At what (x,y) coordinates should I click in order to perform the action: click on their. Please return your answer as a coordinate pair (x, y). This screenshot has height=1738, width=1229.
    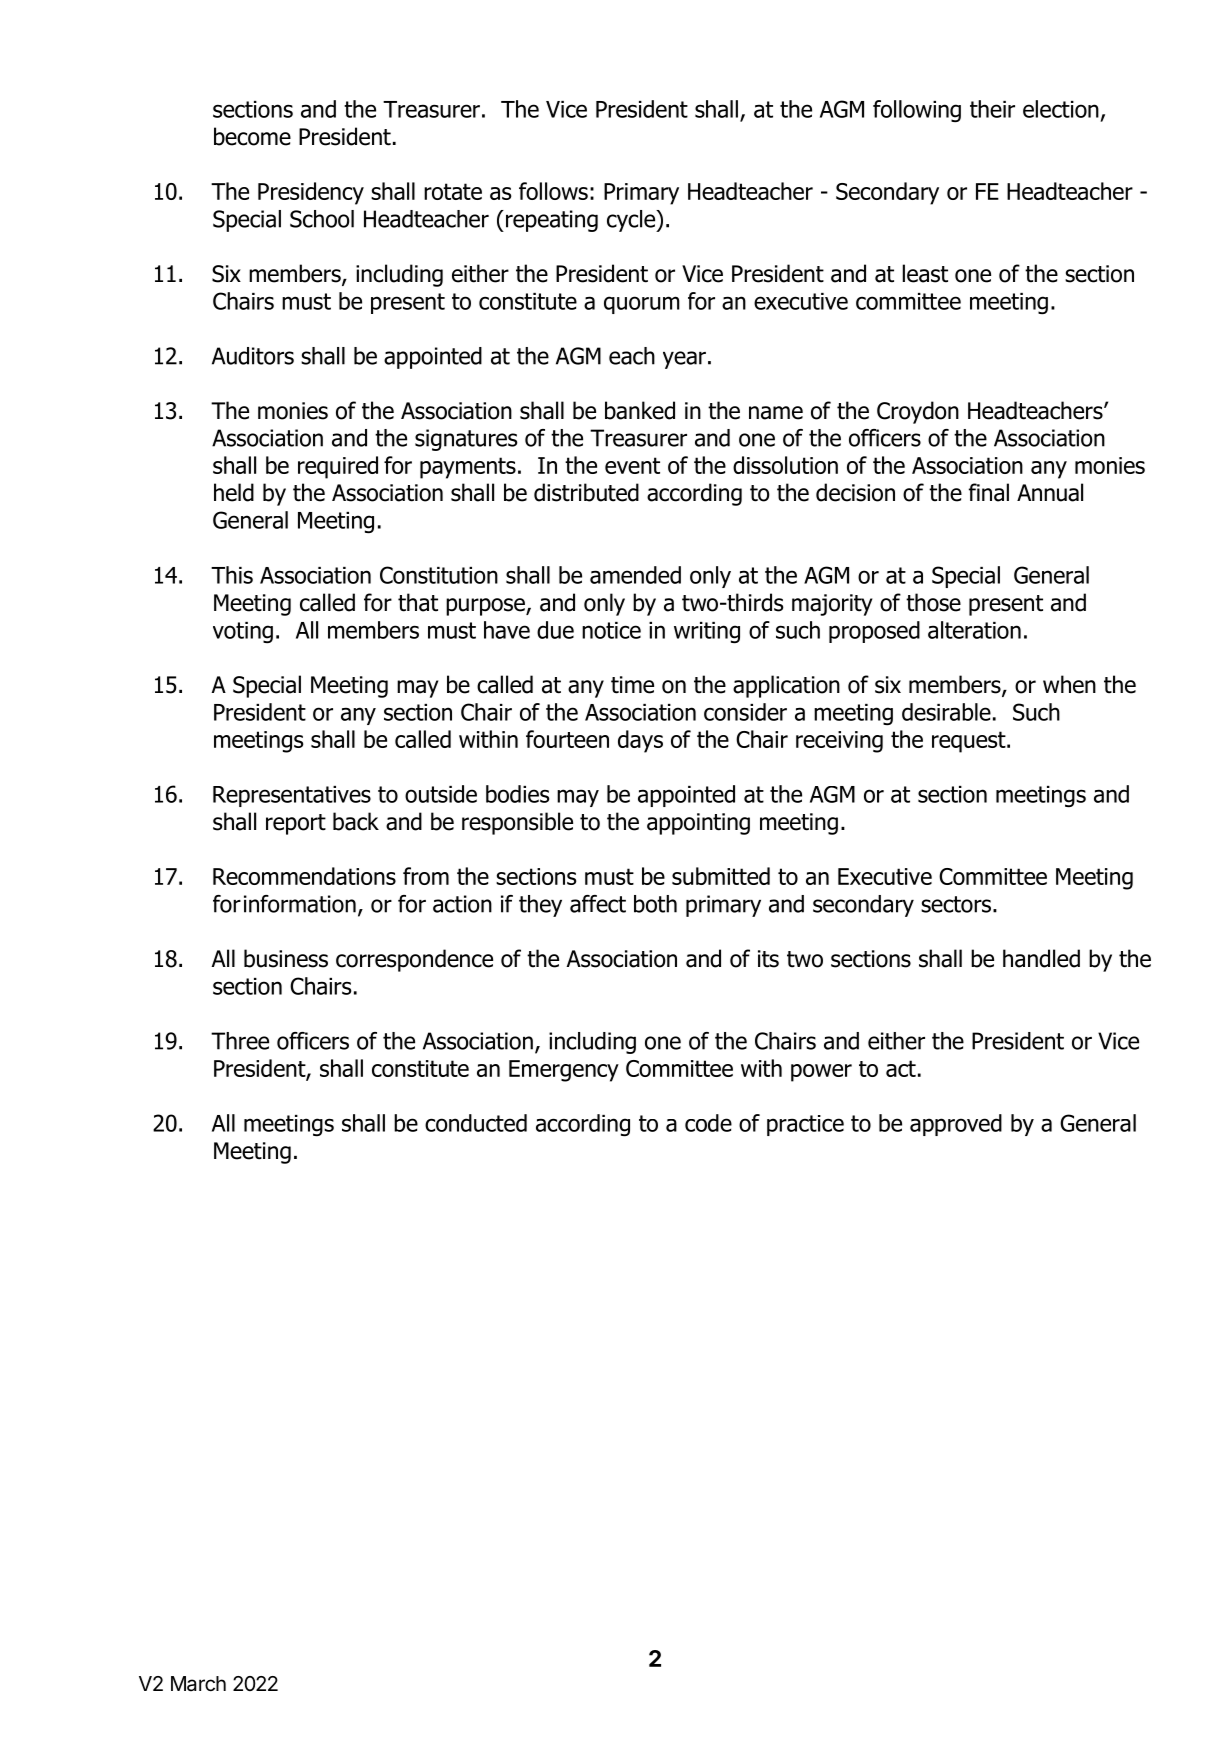
    Looking at the image, I should click on (992, 109).
